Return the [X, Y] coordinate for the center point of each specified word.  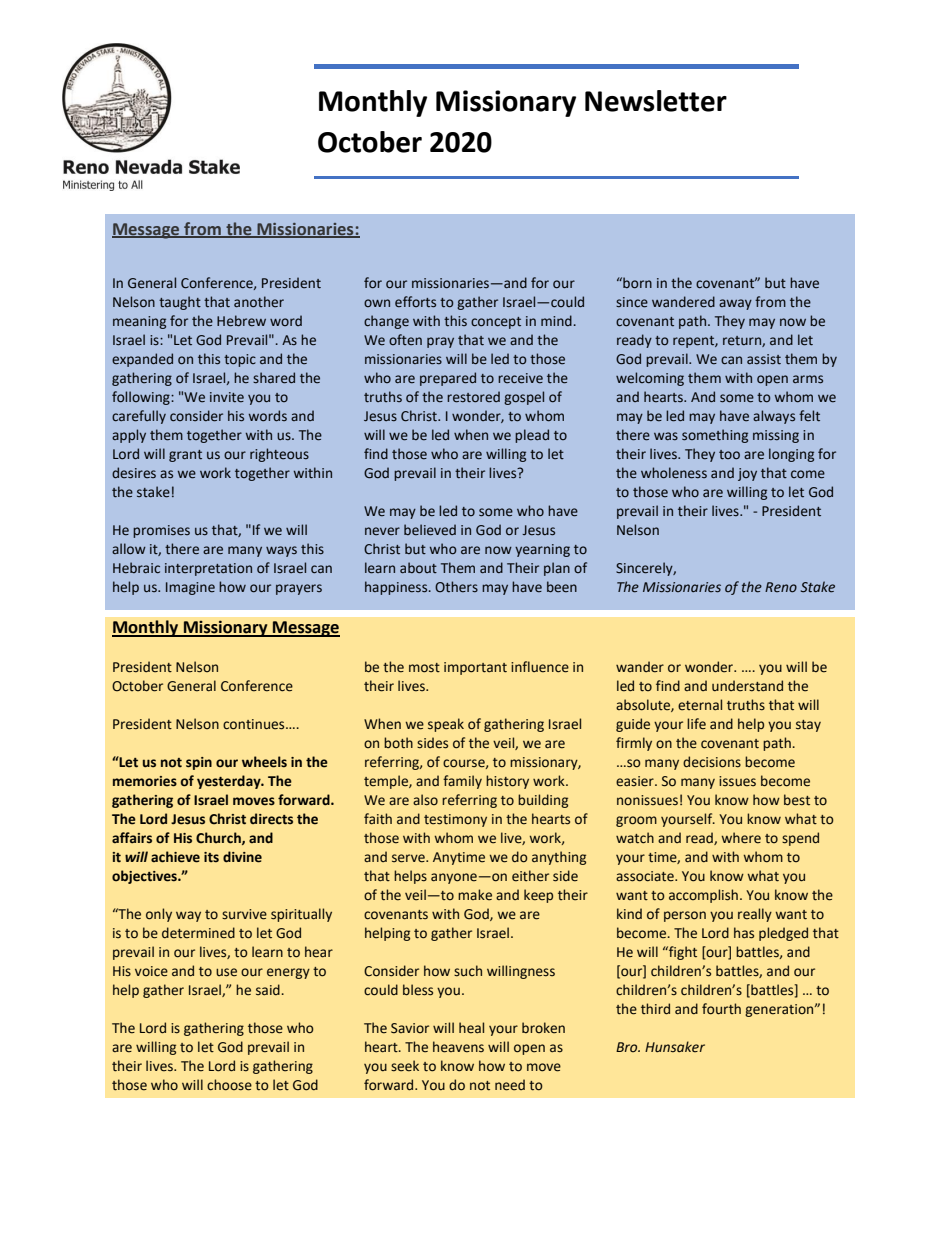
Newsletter [656, 101]
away [735, 304]
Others [456, 587]
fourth [721, 1009]
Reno [781, 587]
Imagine [190, 588]
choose [229, 1085]
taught [180, 303]
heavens [458, 1047]
